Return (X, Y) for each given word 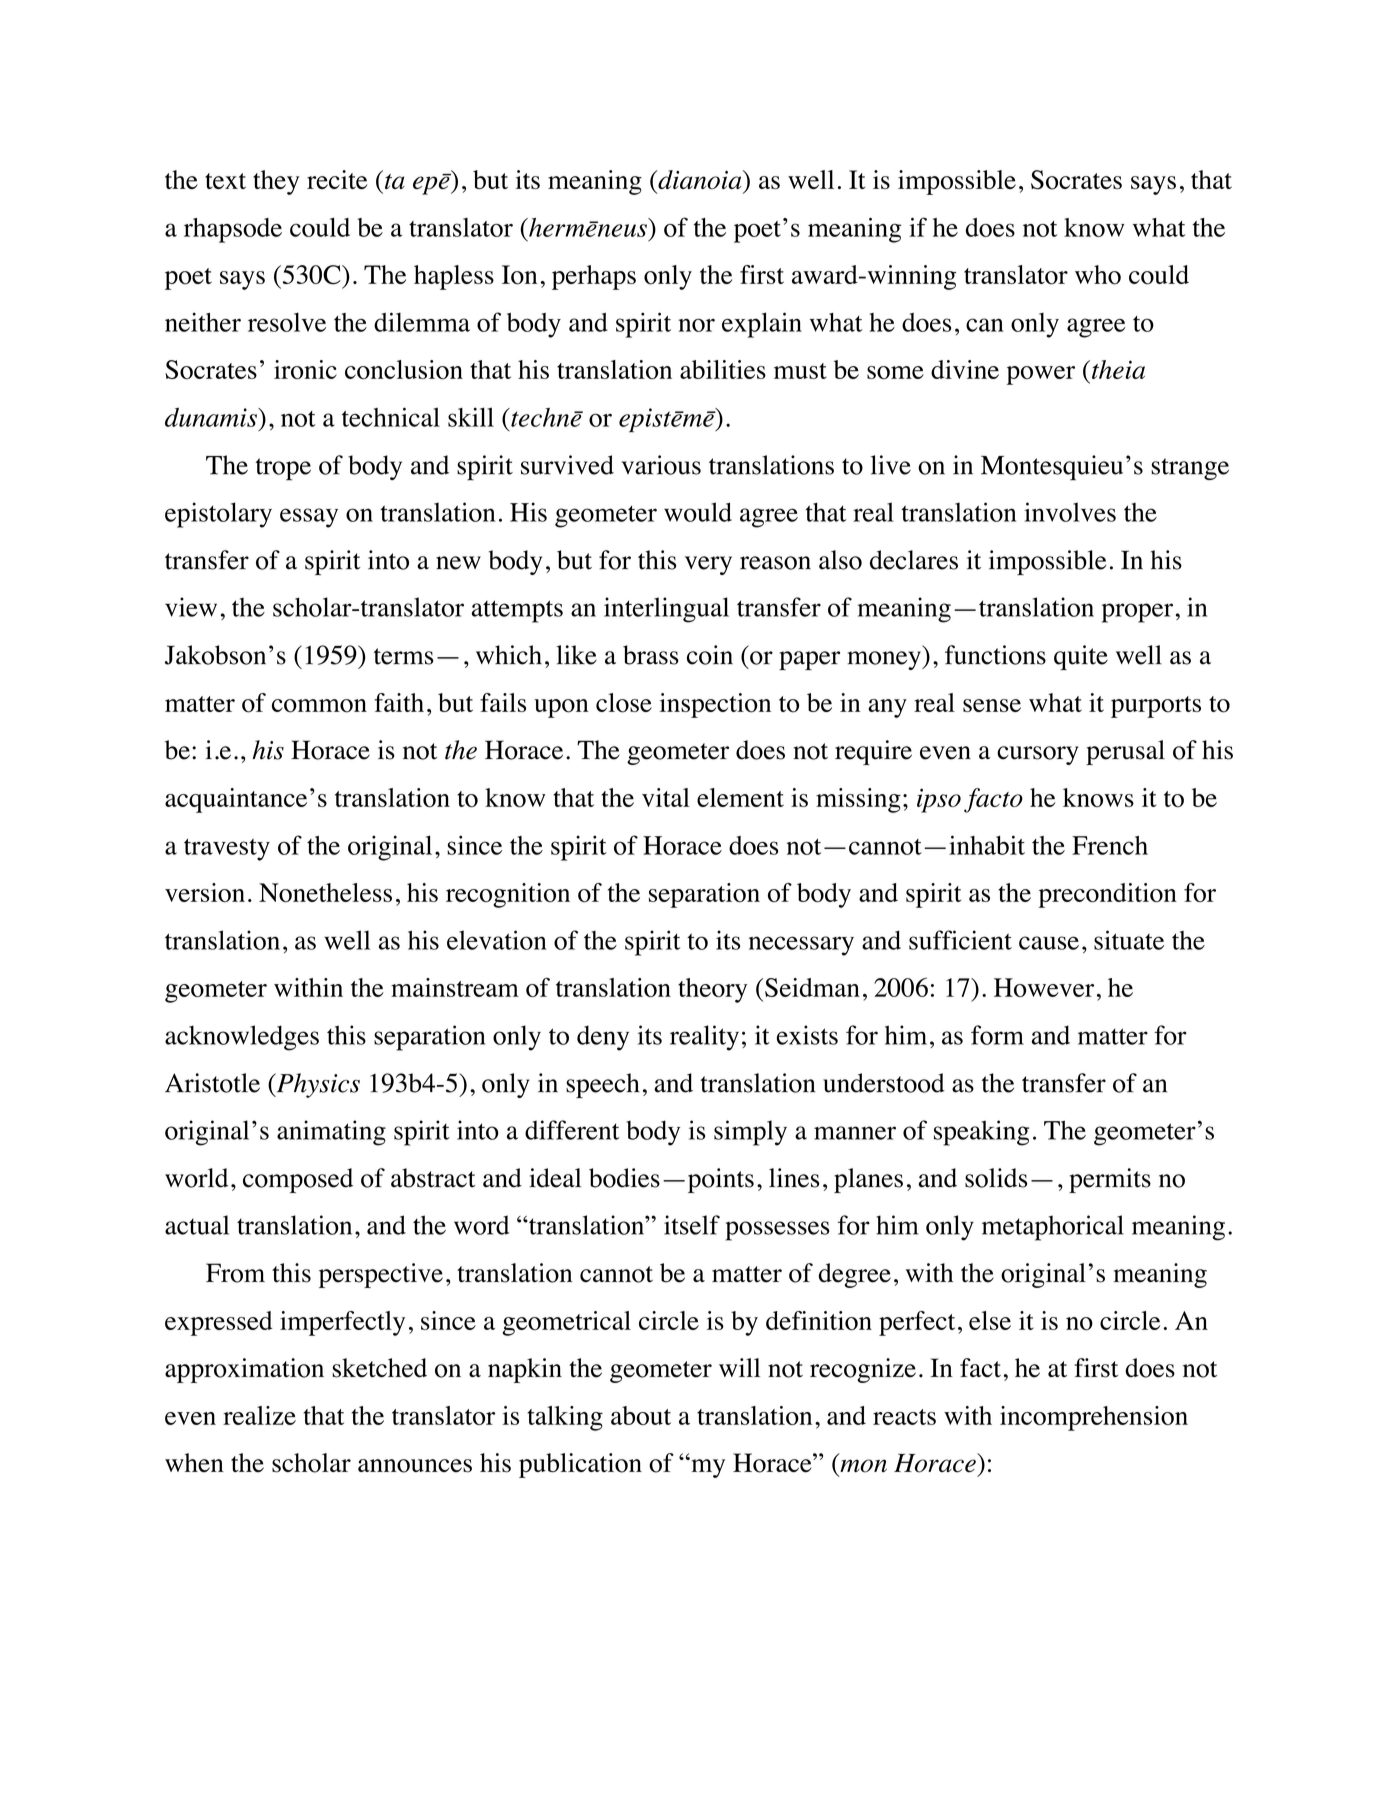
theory (712, 990)
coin (710, 655)
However (1044, 987)
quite (1081, 657)
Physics (317, 1085)
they (276, 182)
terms (403, 656)
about (641, 1415)
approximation (244, 1370)
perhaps (594, 277)
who (1098, 275)
